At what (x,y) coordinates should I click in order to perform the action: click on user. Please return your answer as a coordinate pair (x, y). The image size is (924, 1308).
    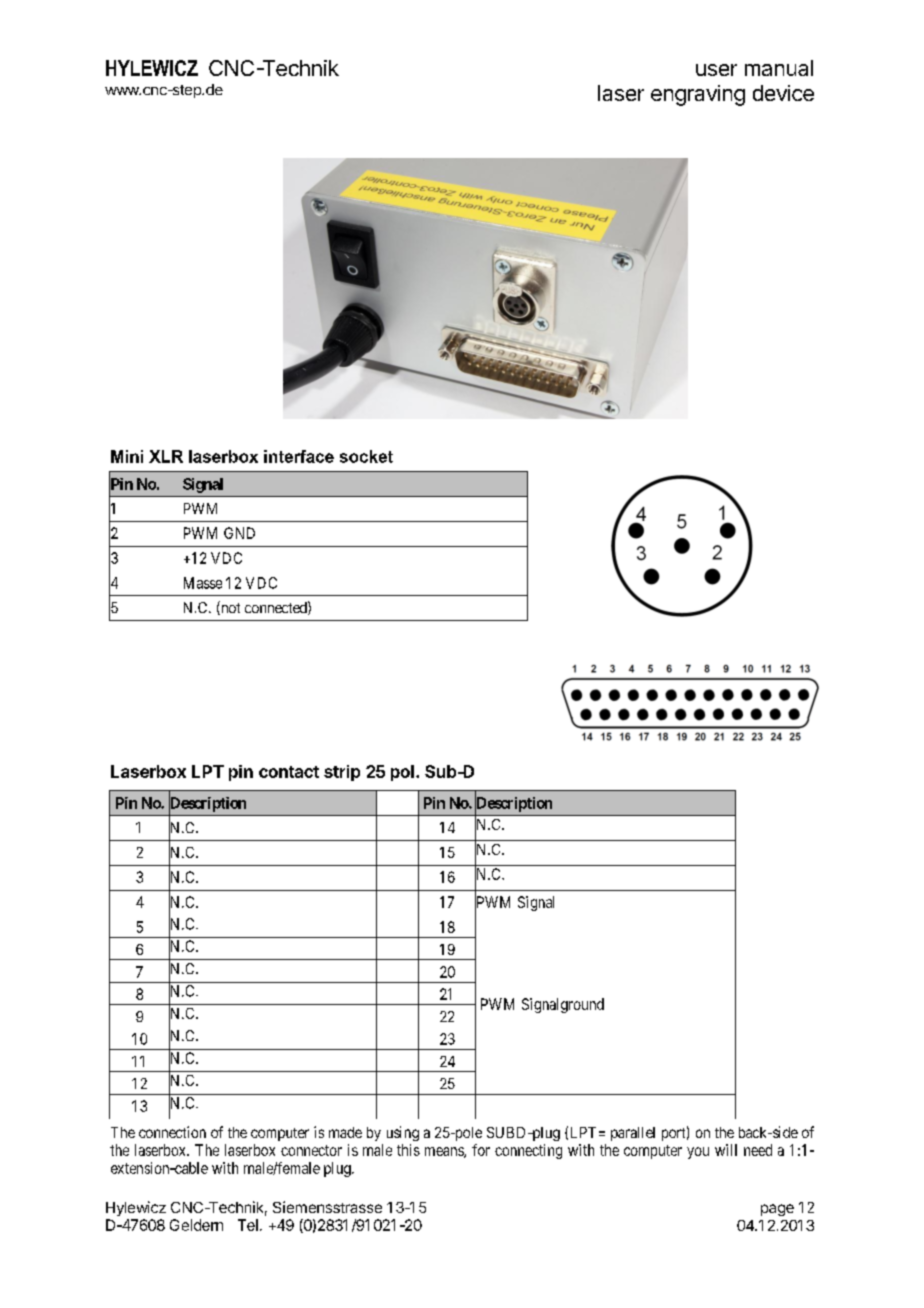
    Looking at the image, I should click on (716, 70).
